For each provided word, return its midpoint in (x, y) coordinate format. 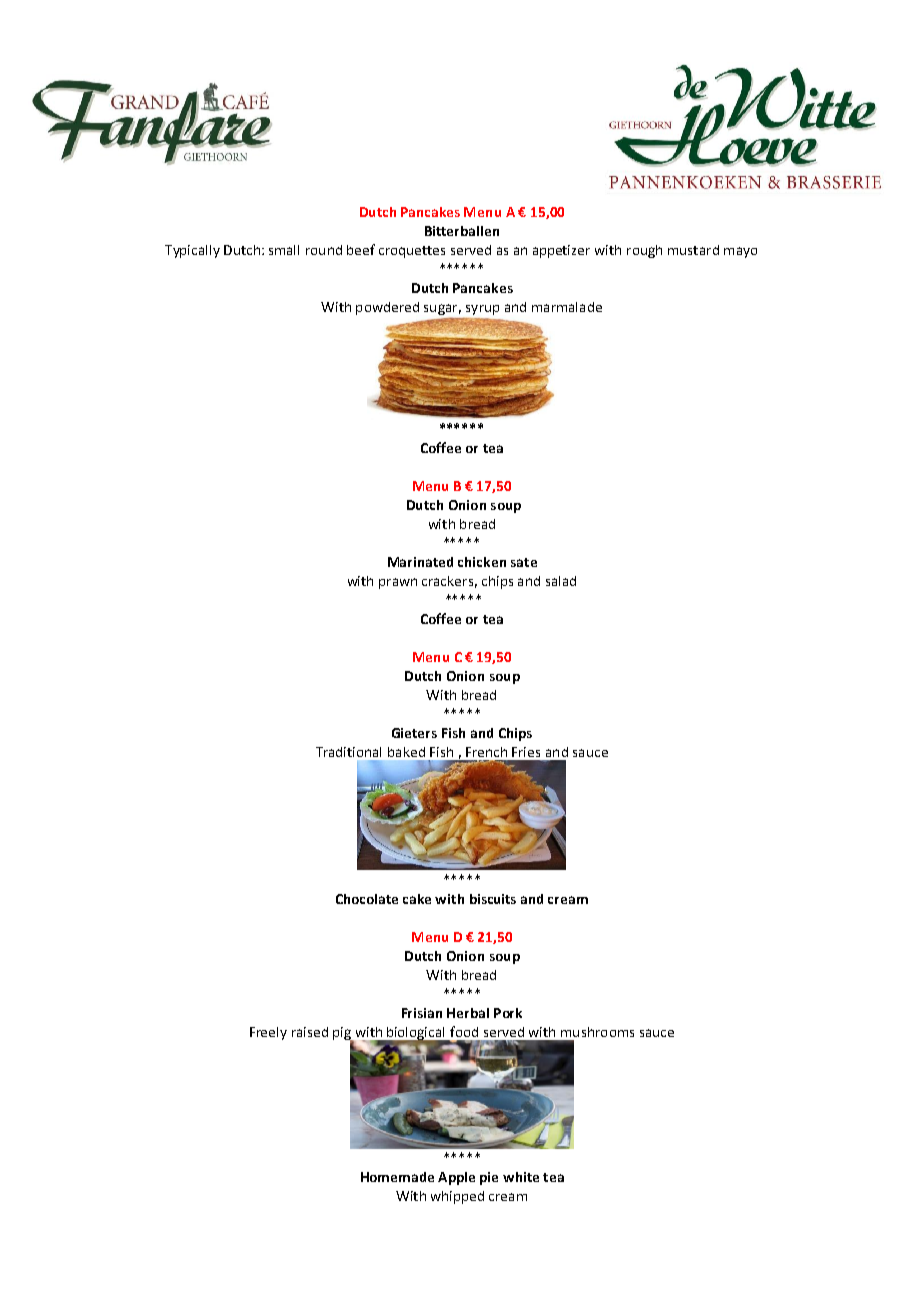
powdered (387, 308)
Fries (526, 752)
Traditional (348, 752)
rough (644, 251)
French (486, 752)
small (284, 250)
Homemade (397, 1177)
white (521, 1177)
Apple (456, 1178)
